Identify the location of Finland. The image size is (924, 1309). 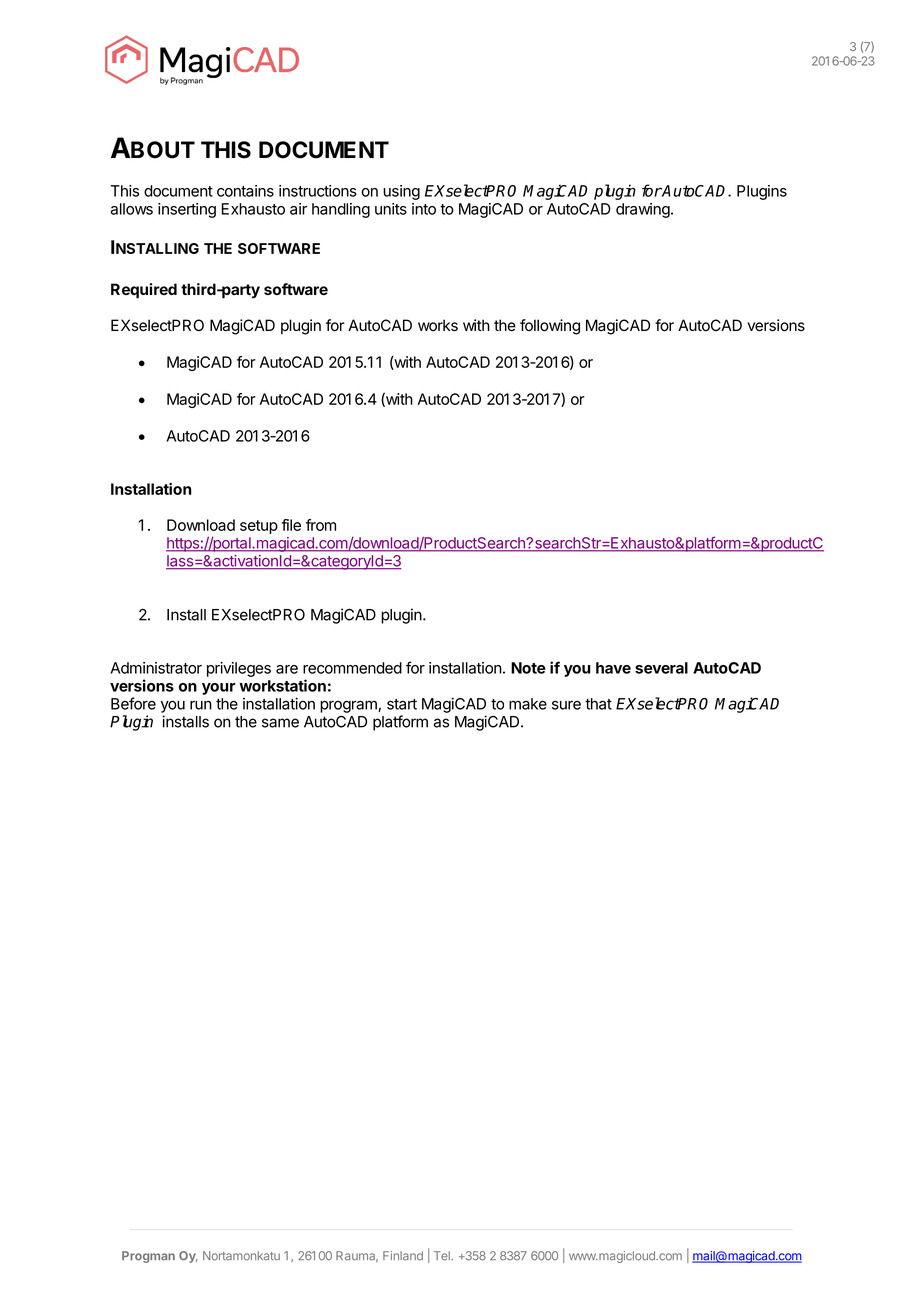
(403, 1256).
